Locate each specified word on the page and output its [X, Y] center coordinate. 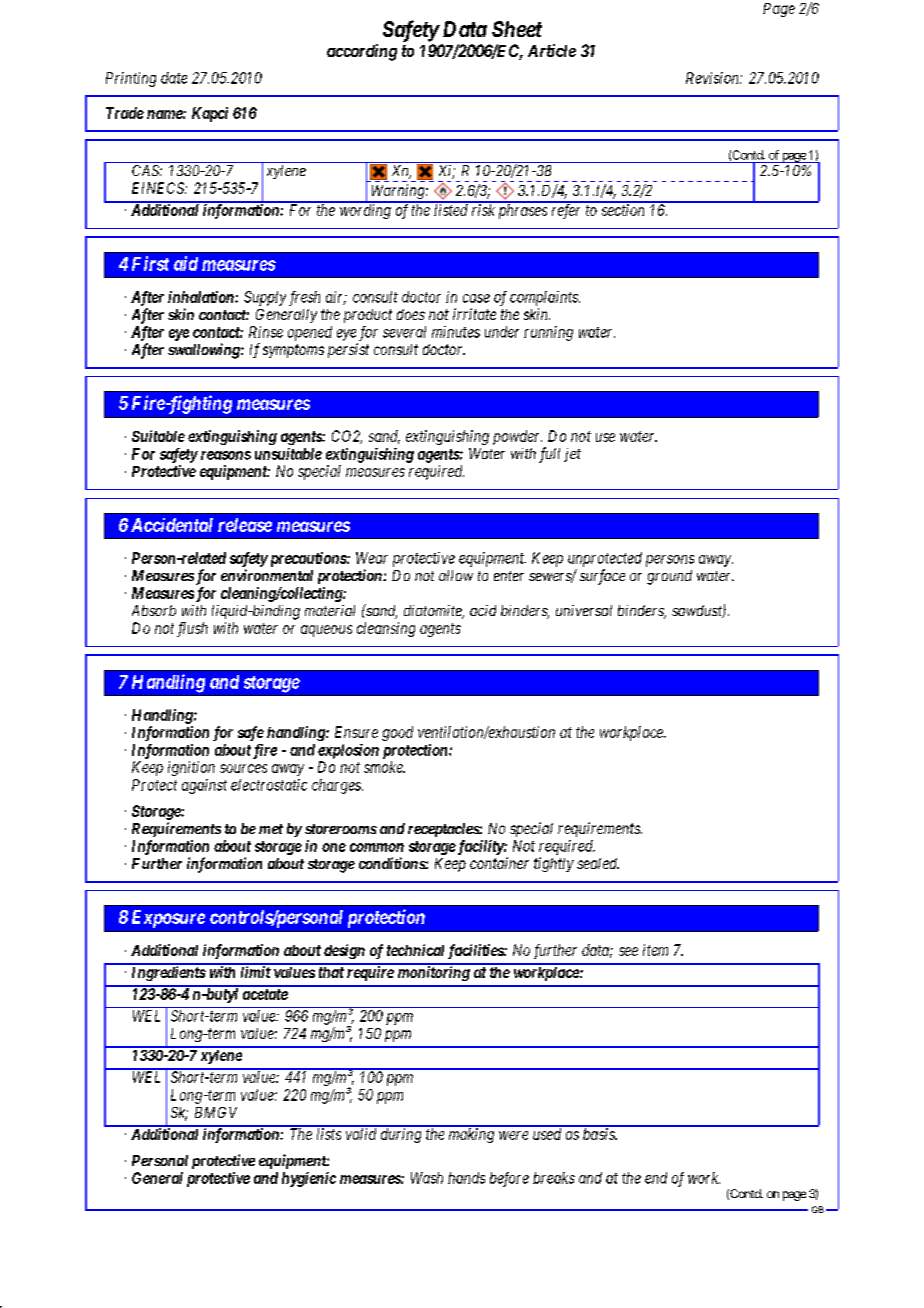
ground [669, 577]
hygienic [309, 1179]
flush [192, 629]
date [174, 78]
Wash [427, 1178]
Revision [713, 78]
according [362, 52]
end [656, 1178]
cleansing [386, 629]
